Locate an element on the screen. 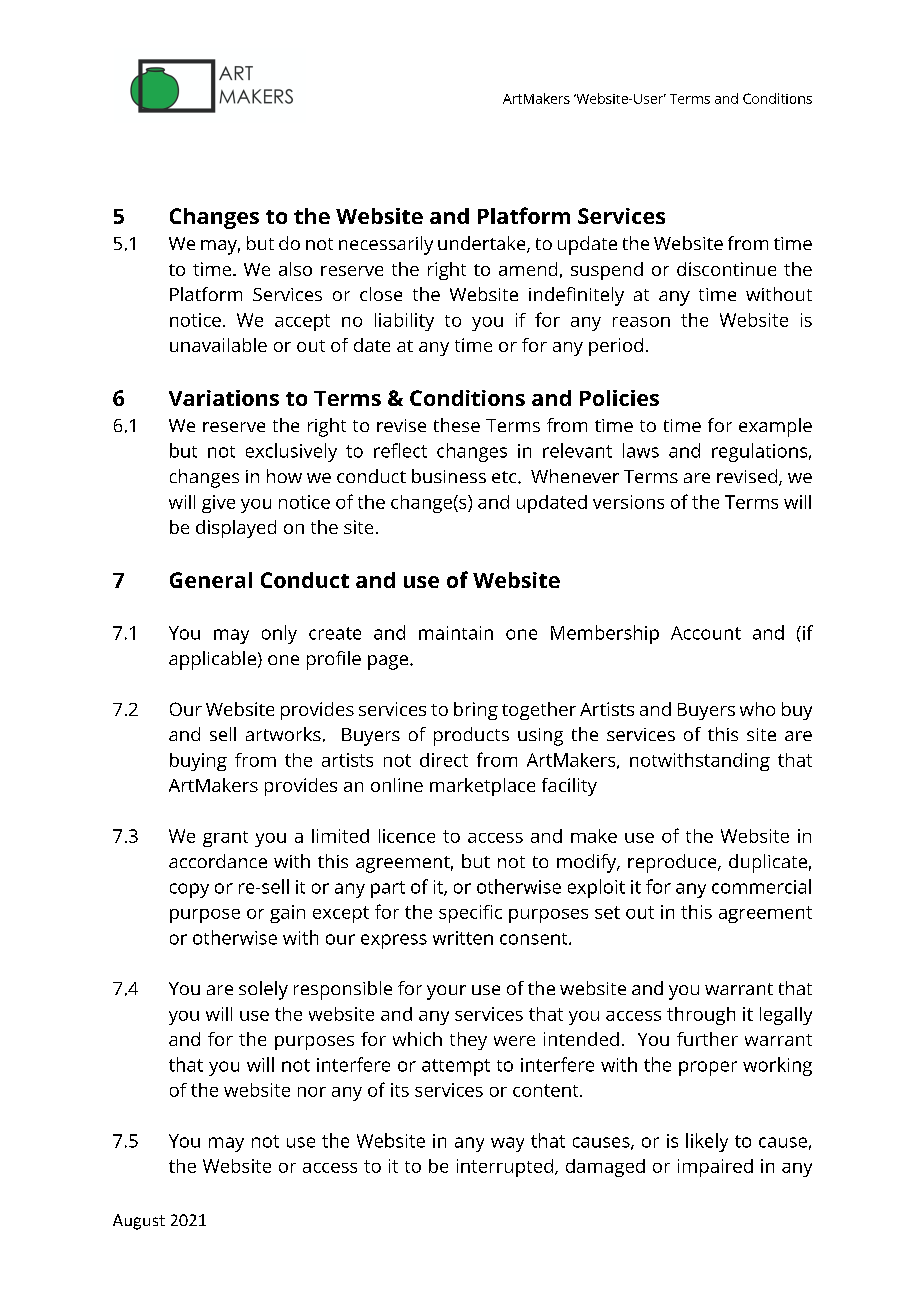 The height and width of the screenshot is (1308, 924). copy is located at coordinates (189, 890).
